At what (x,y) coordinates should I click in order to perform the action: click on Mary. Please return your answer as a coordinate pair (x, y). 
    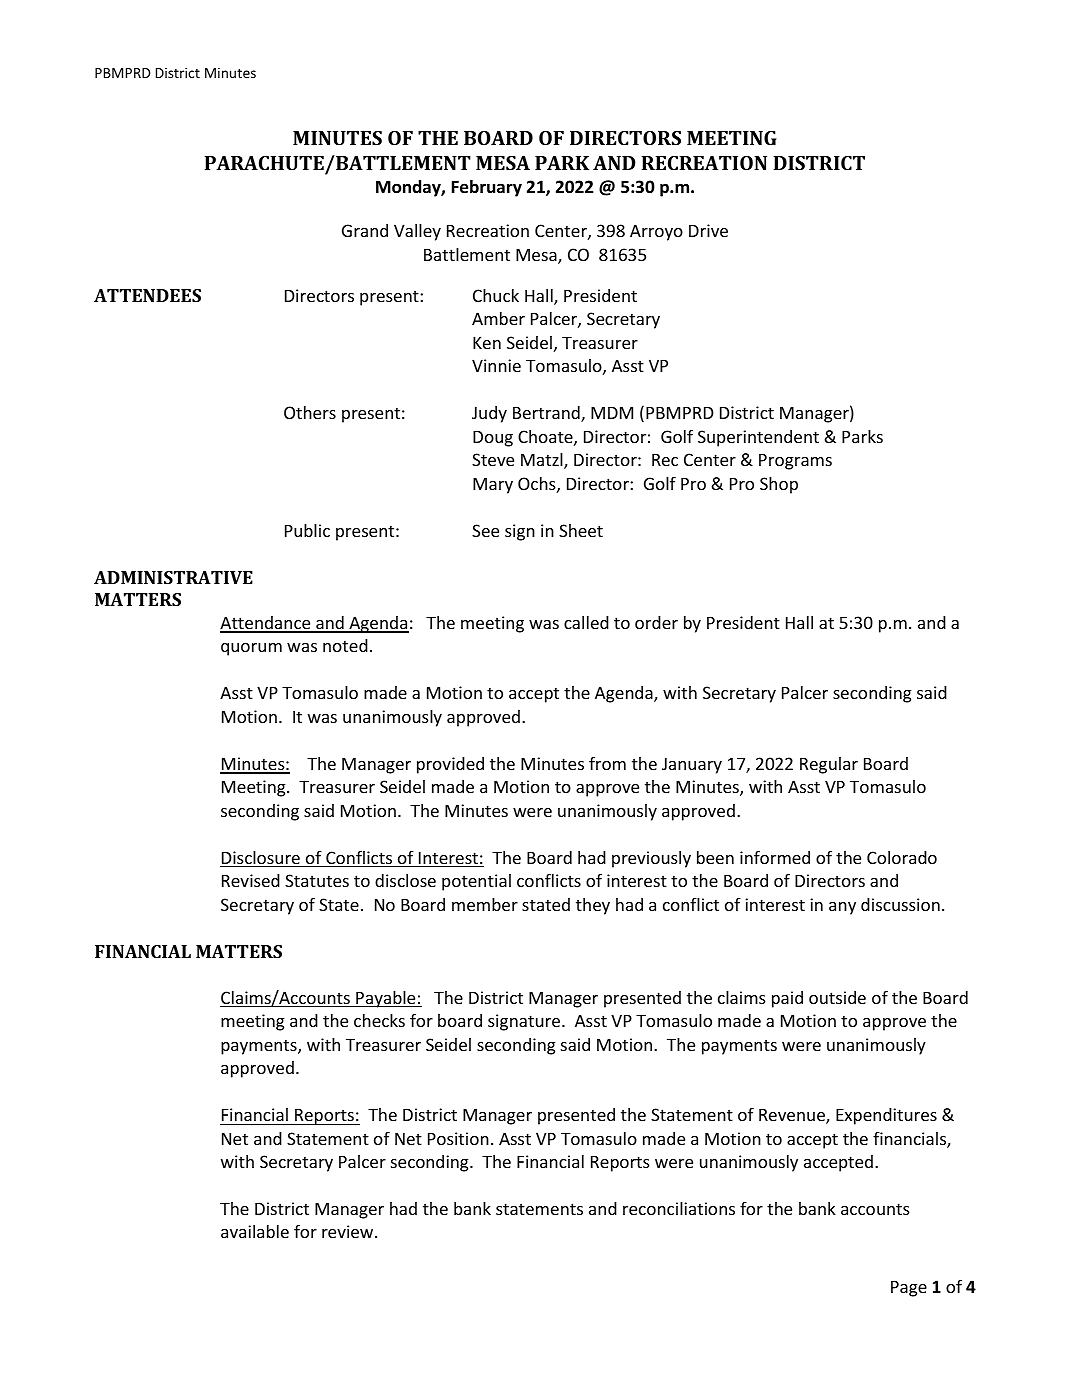
    Looking at the image, I should click on (493, 486).
